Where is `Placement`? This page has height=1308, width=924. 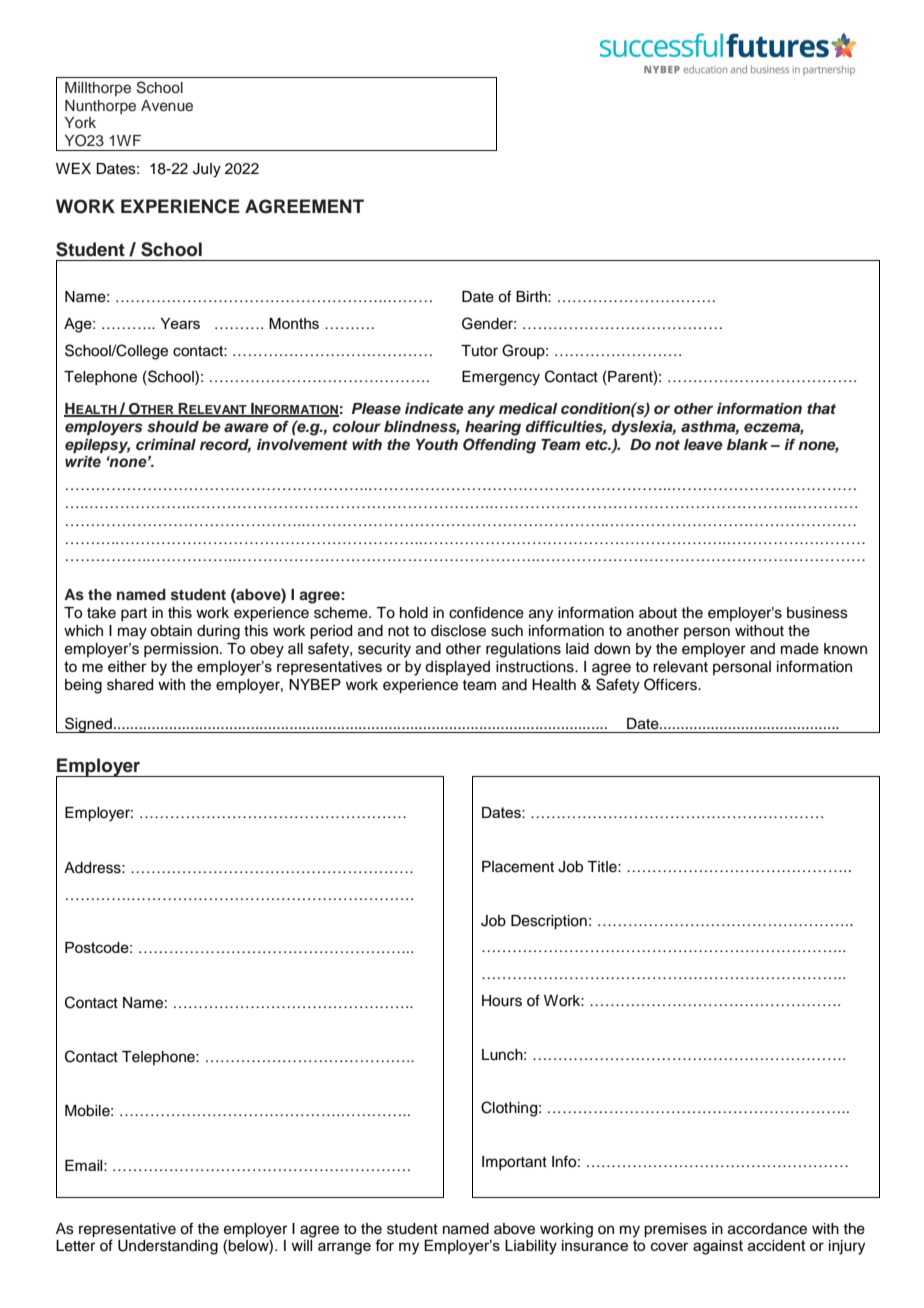 Placement is located at coordinates (518, 867).
